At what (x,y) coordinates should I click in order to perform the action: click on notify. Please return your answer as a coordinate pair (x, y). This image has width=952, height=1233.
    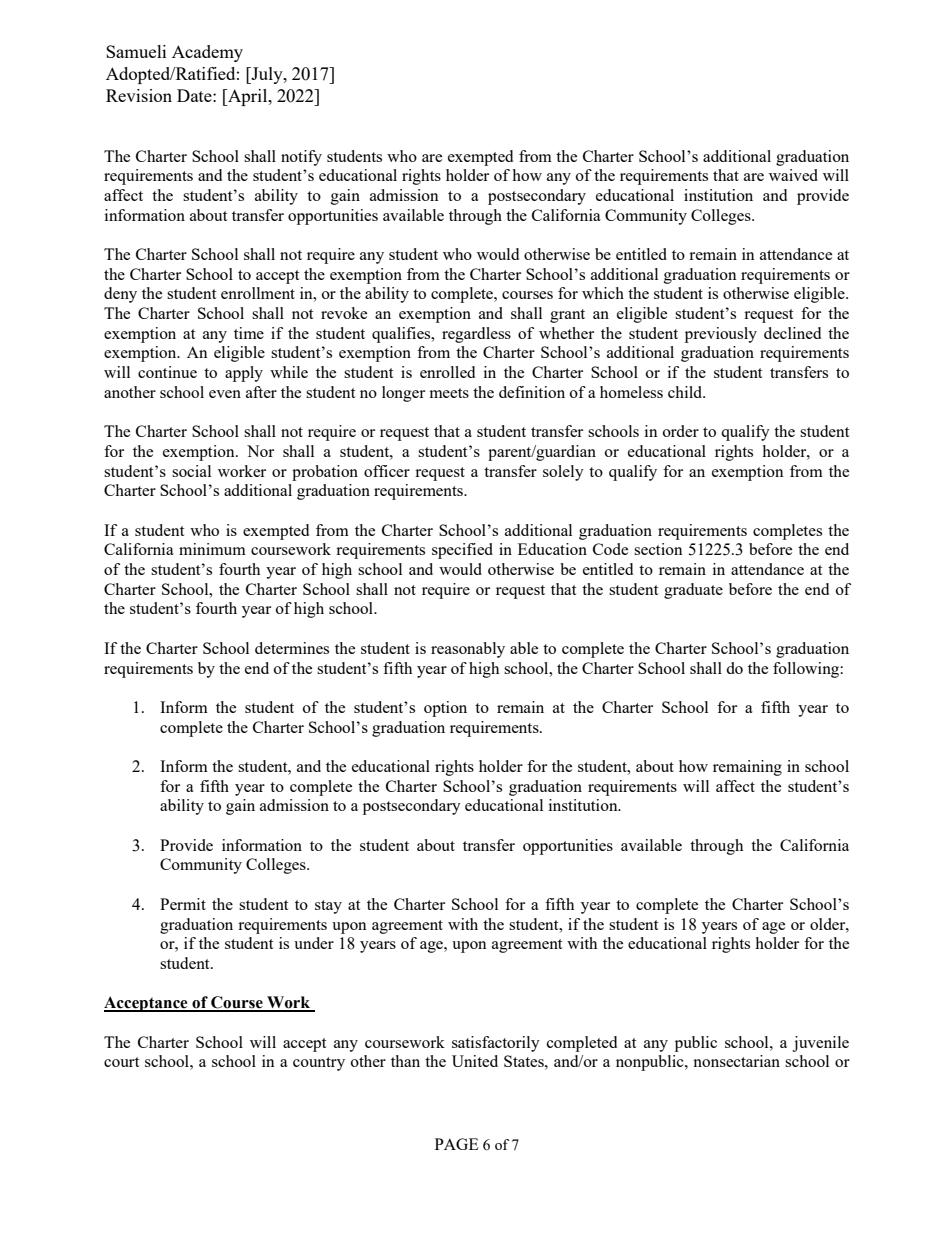
    Looking at the image, I should click on (301, 158).
